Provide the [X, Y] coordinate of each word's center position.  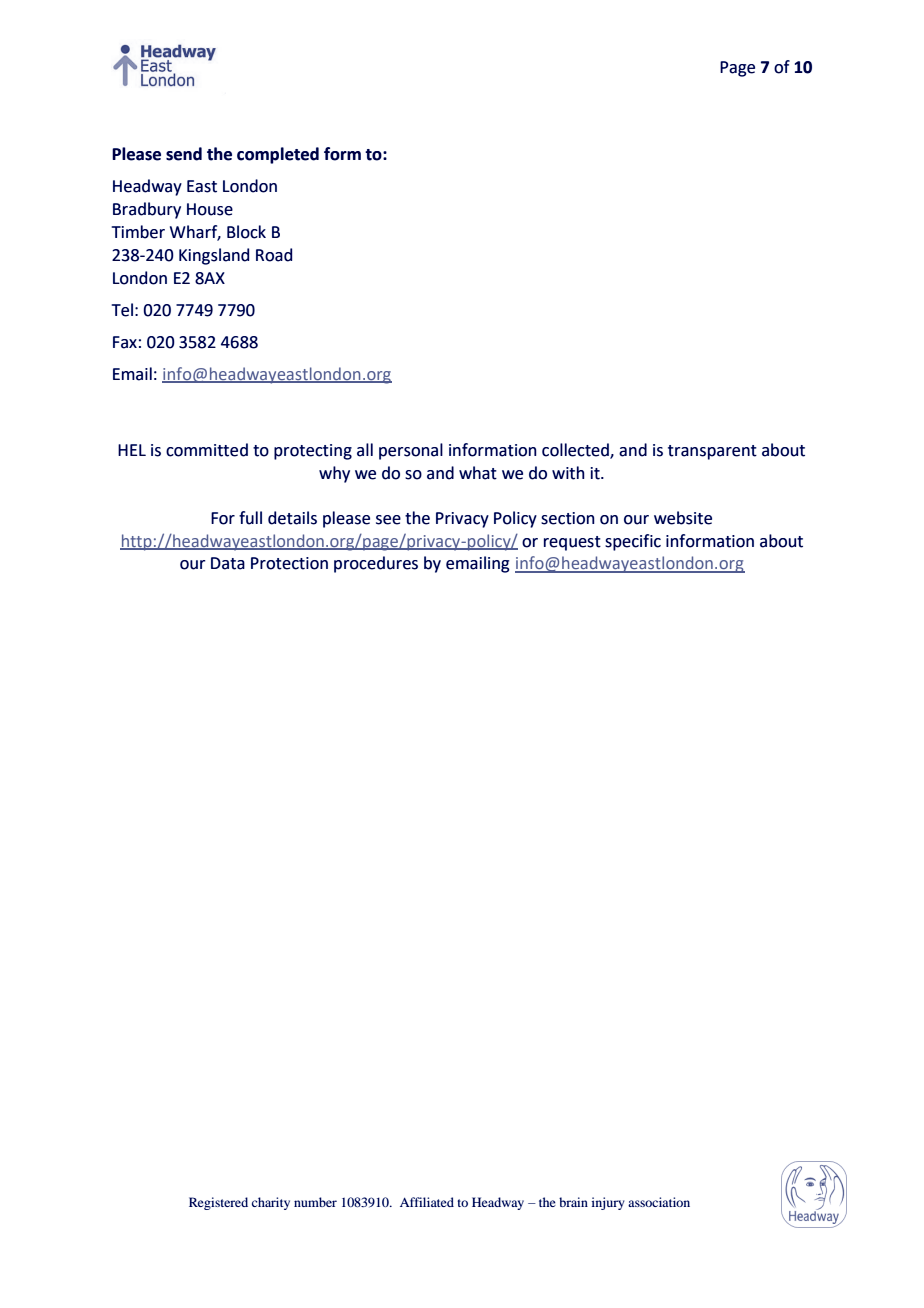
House [210, 209]
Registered [218, 1203]
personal [411, 451]
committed [207, 450]
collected [576, 451]
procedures [376, 564]
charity [271, 1203]
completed [278, 155]
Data [228, 563]
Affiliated [427, 1202]
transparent [712, 452]
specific [633, 542]
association [659, 1202]
